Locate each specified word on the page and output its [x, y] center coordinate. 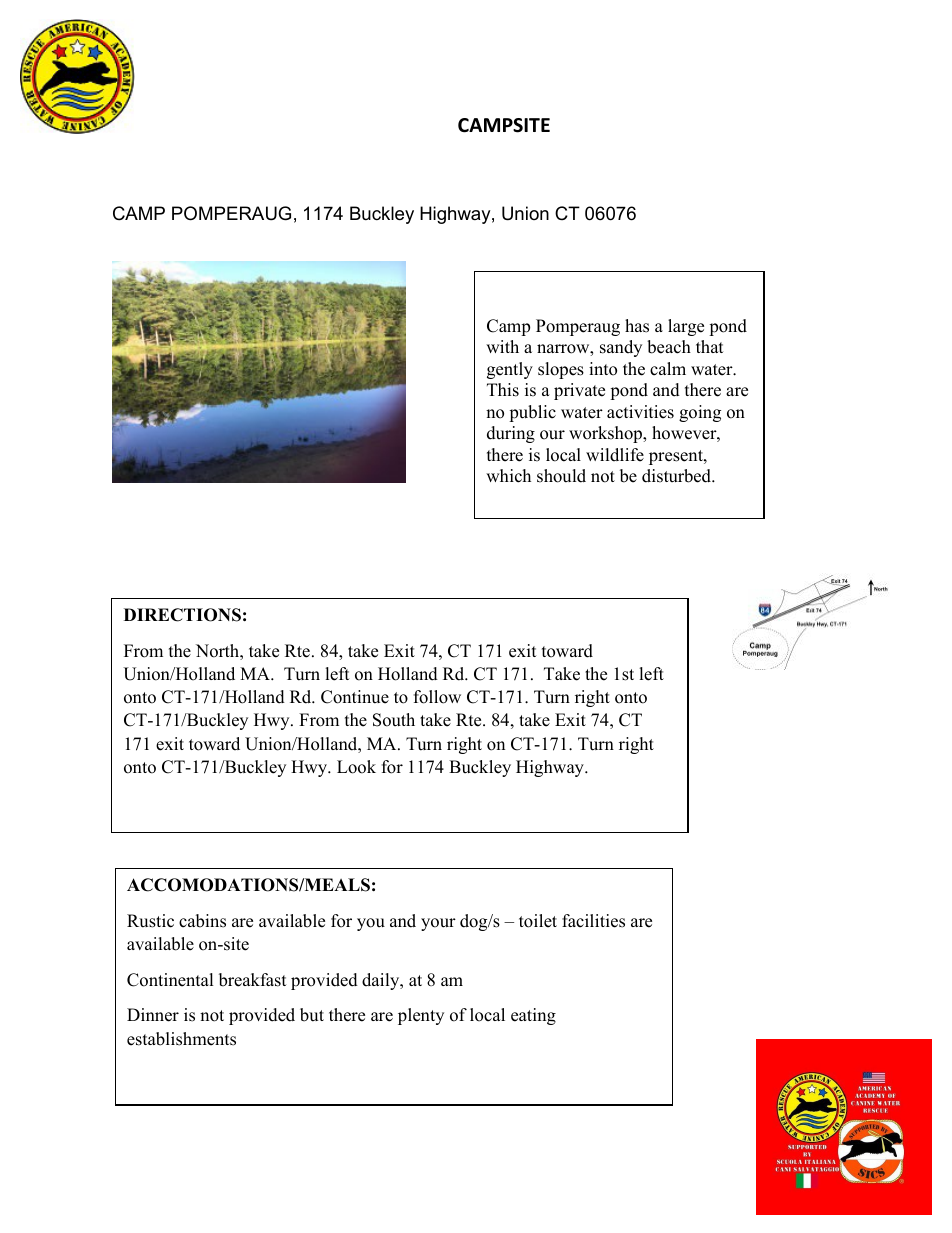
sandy [621, 348]
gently [510, 370]
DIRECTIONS [182, 615]
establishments [181, 1039]
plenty [421, 1016]
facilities [593, 921]
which [508, 476]
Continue [355, 697]
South [394, 720]
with [502, 346]
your [438, 924]
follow [437, 697]
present [677, 457]
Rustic [150, 921]
